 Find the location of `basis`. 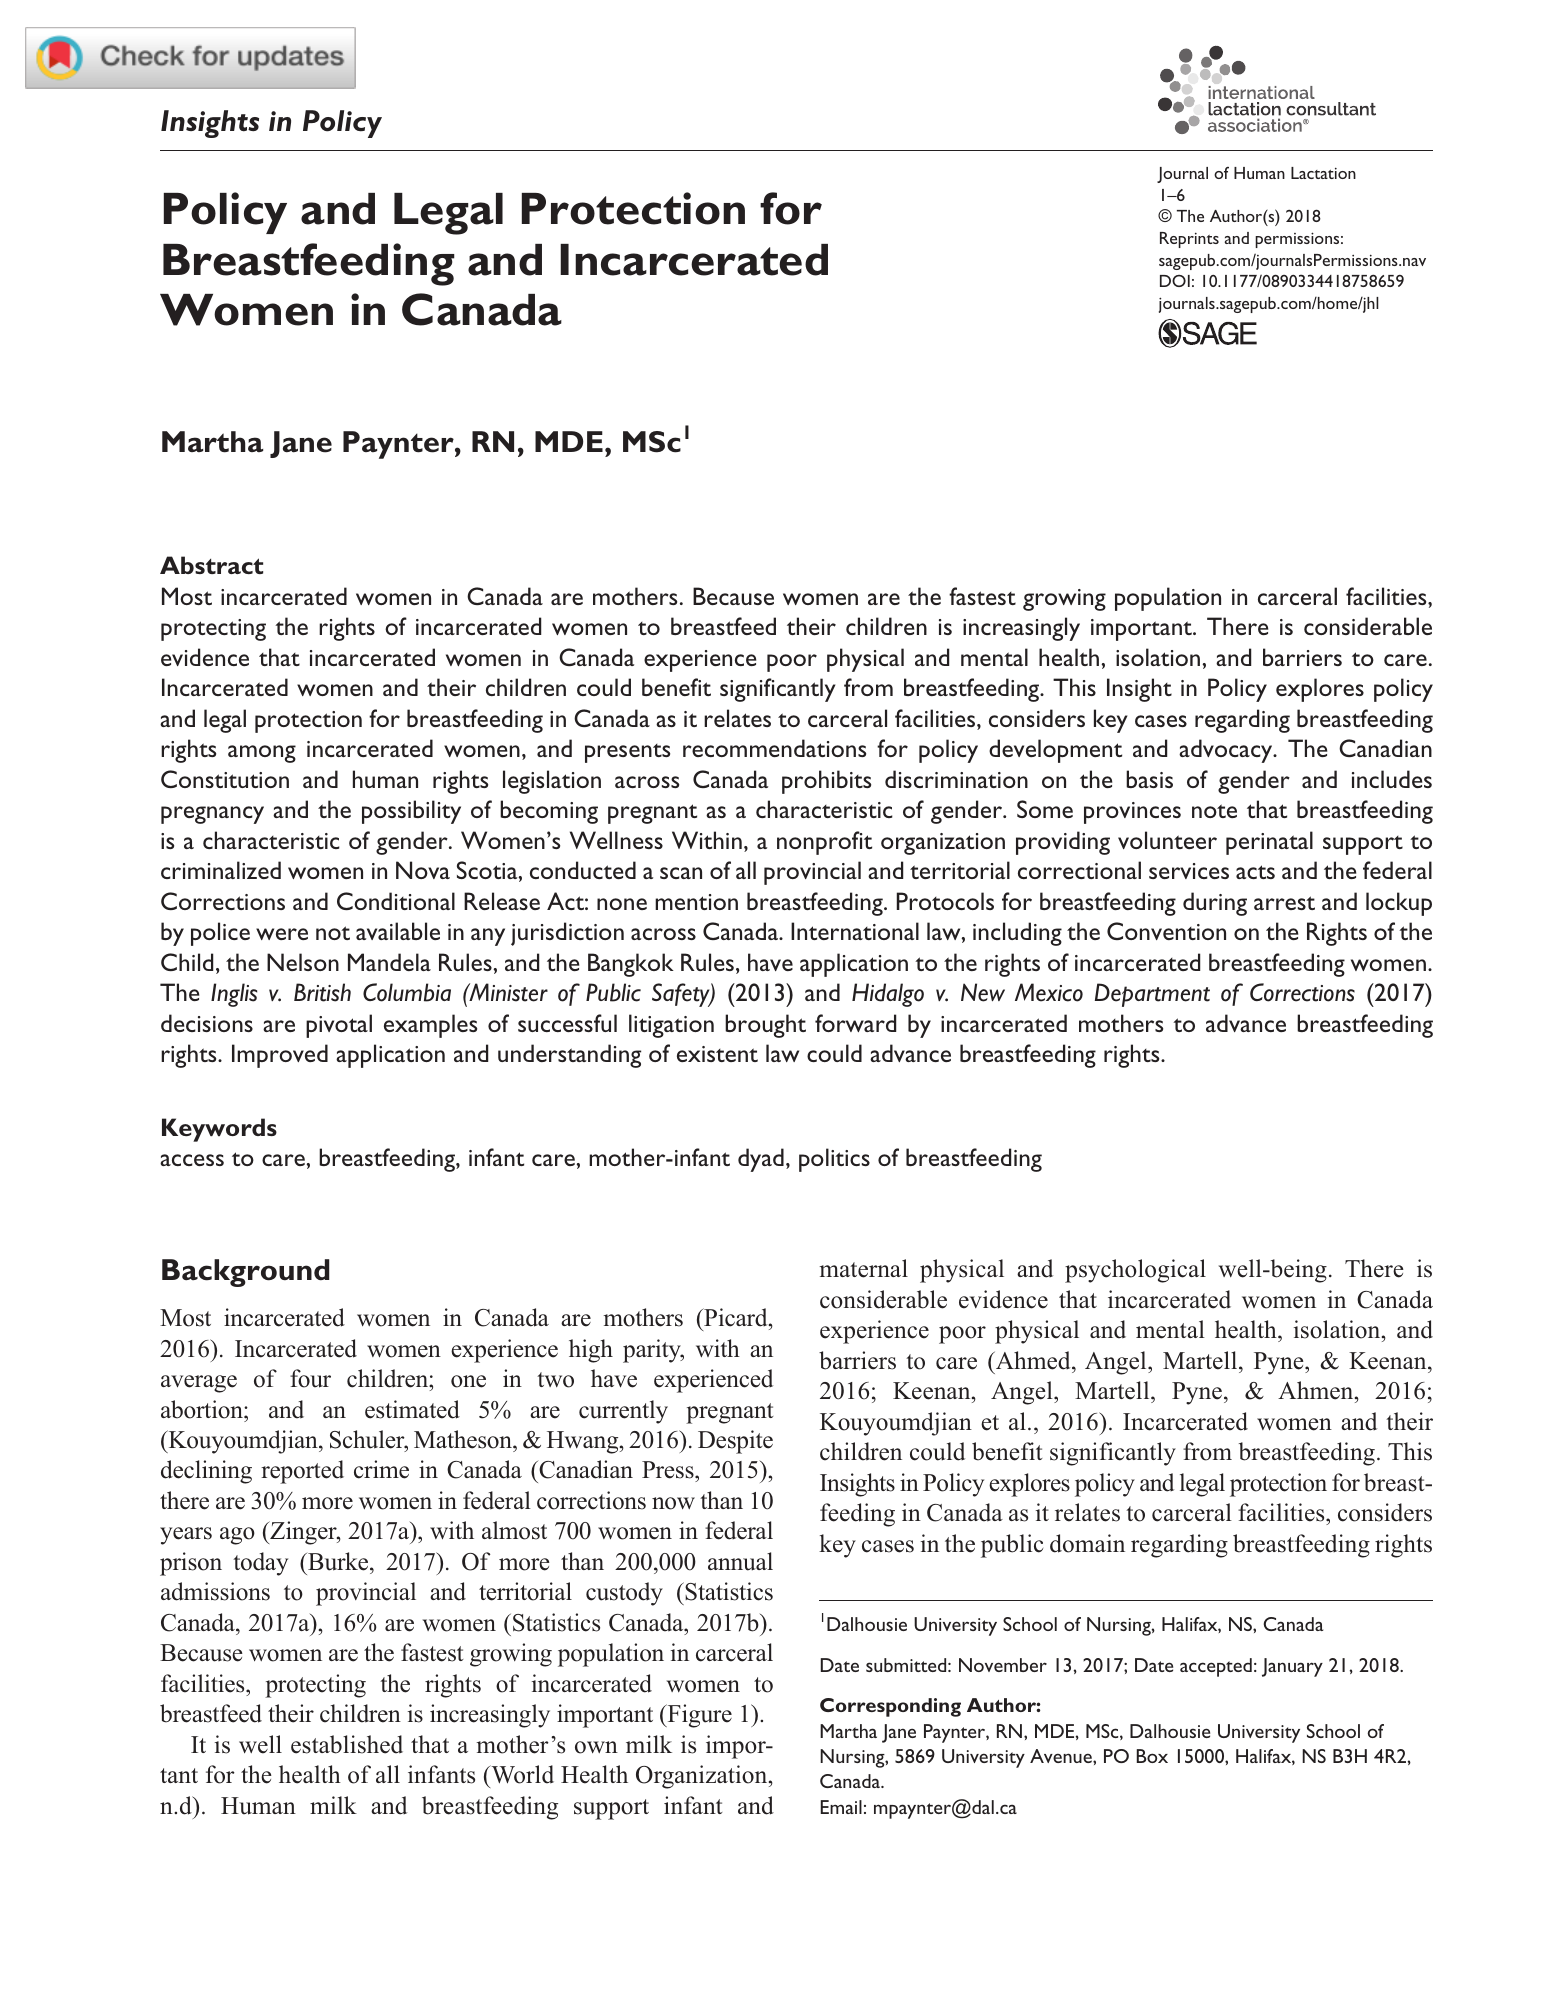

basis is located at coordinates (1149, 779).
